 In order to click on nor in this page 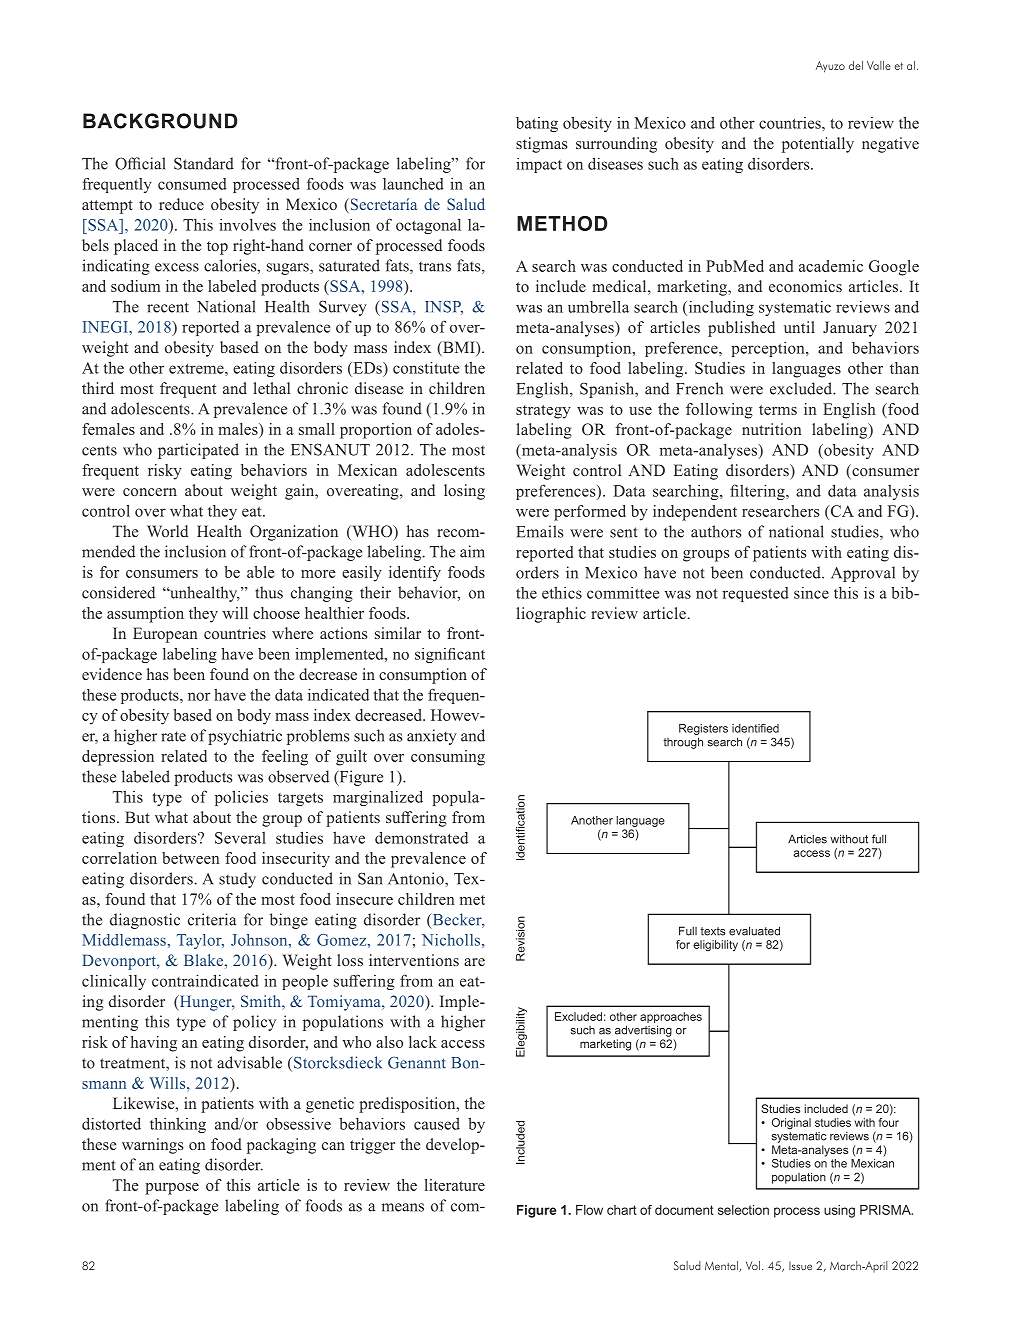, I will do `click(199, 696)`.
